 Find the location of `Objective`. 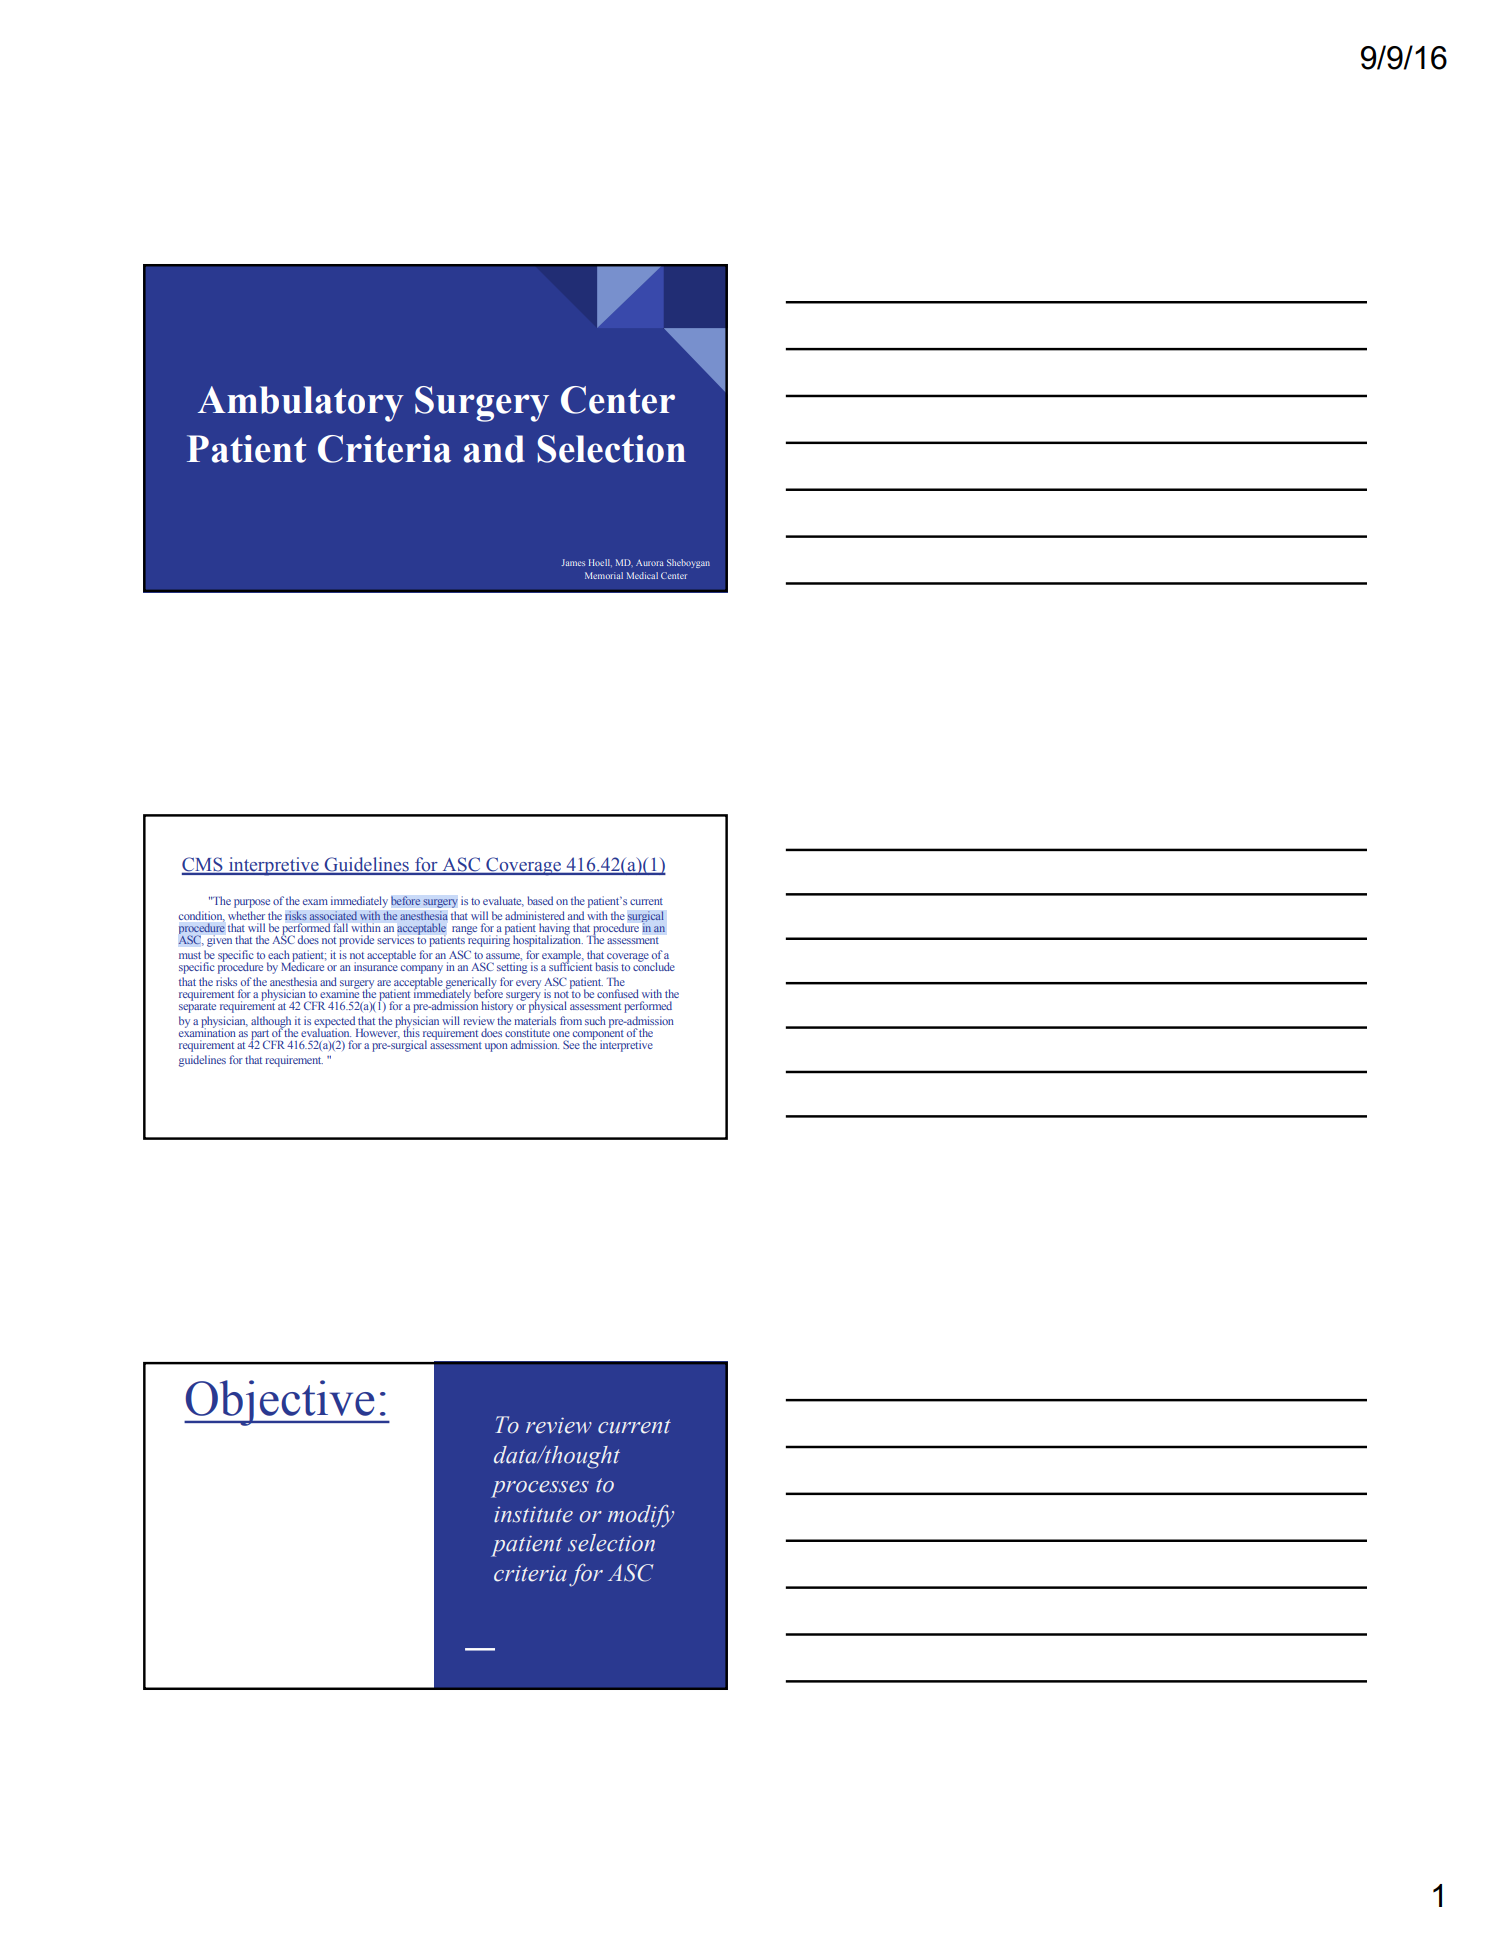

Objective is located at coordinates (280, 1403).
